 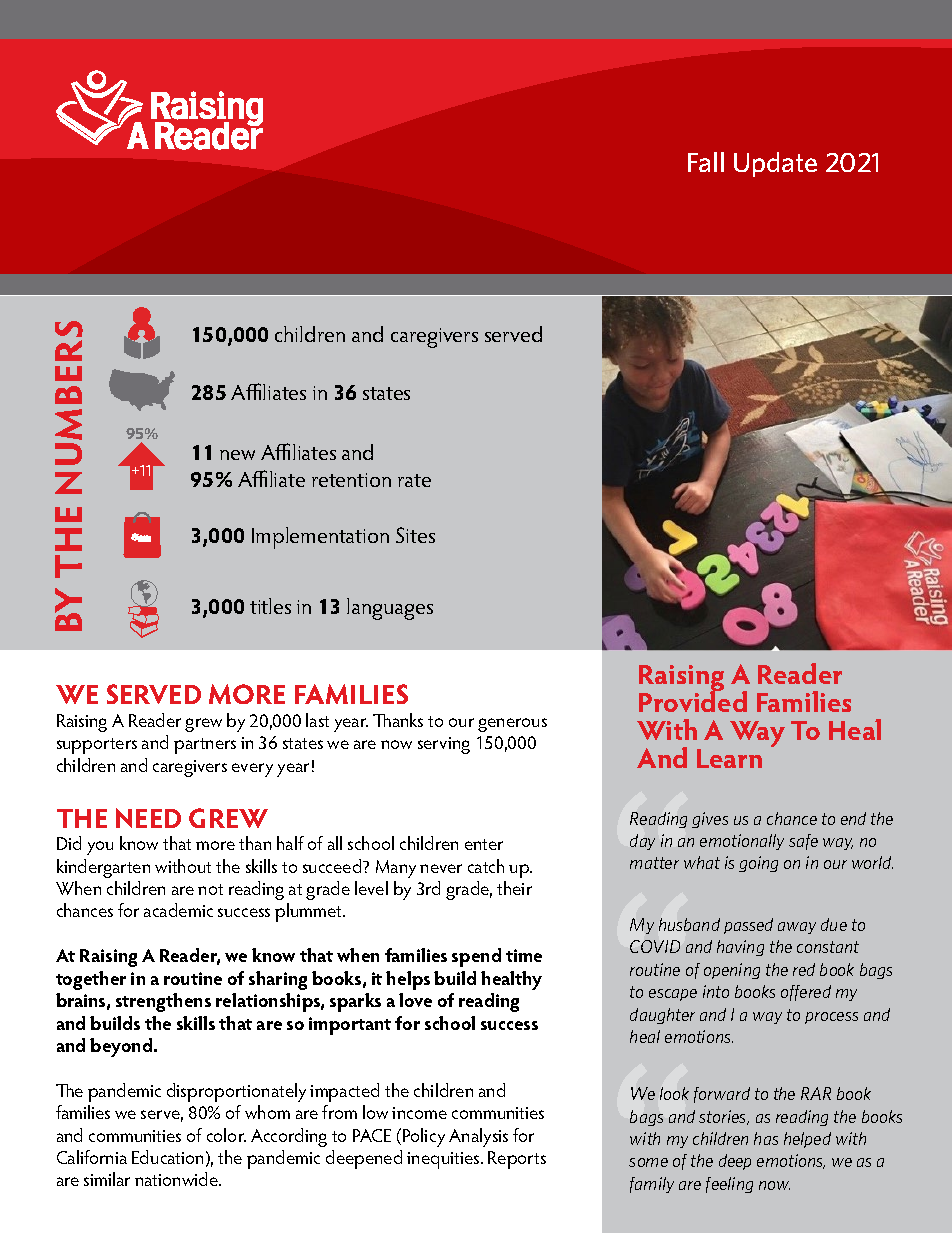 What do you see at coordinates (729, 758) in the screenshot?
I see `Learn` at bounding box center [729, 758].
